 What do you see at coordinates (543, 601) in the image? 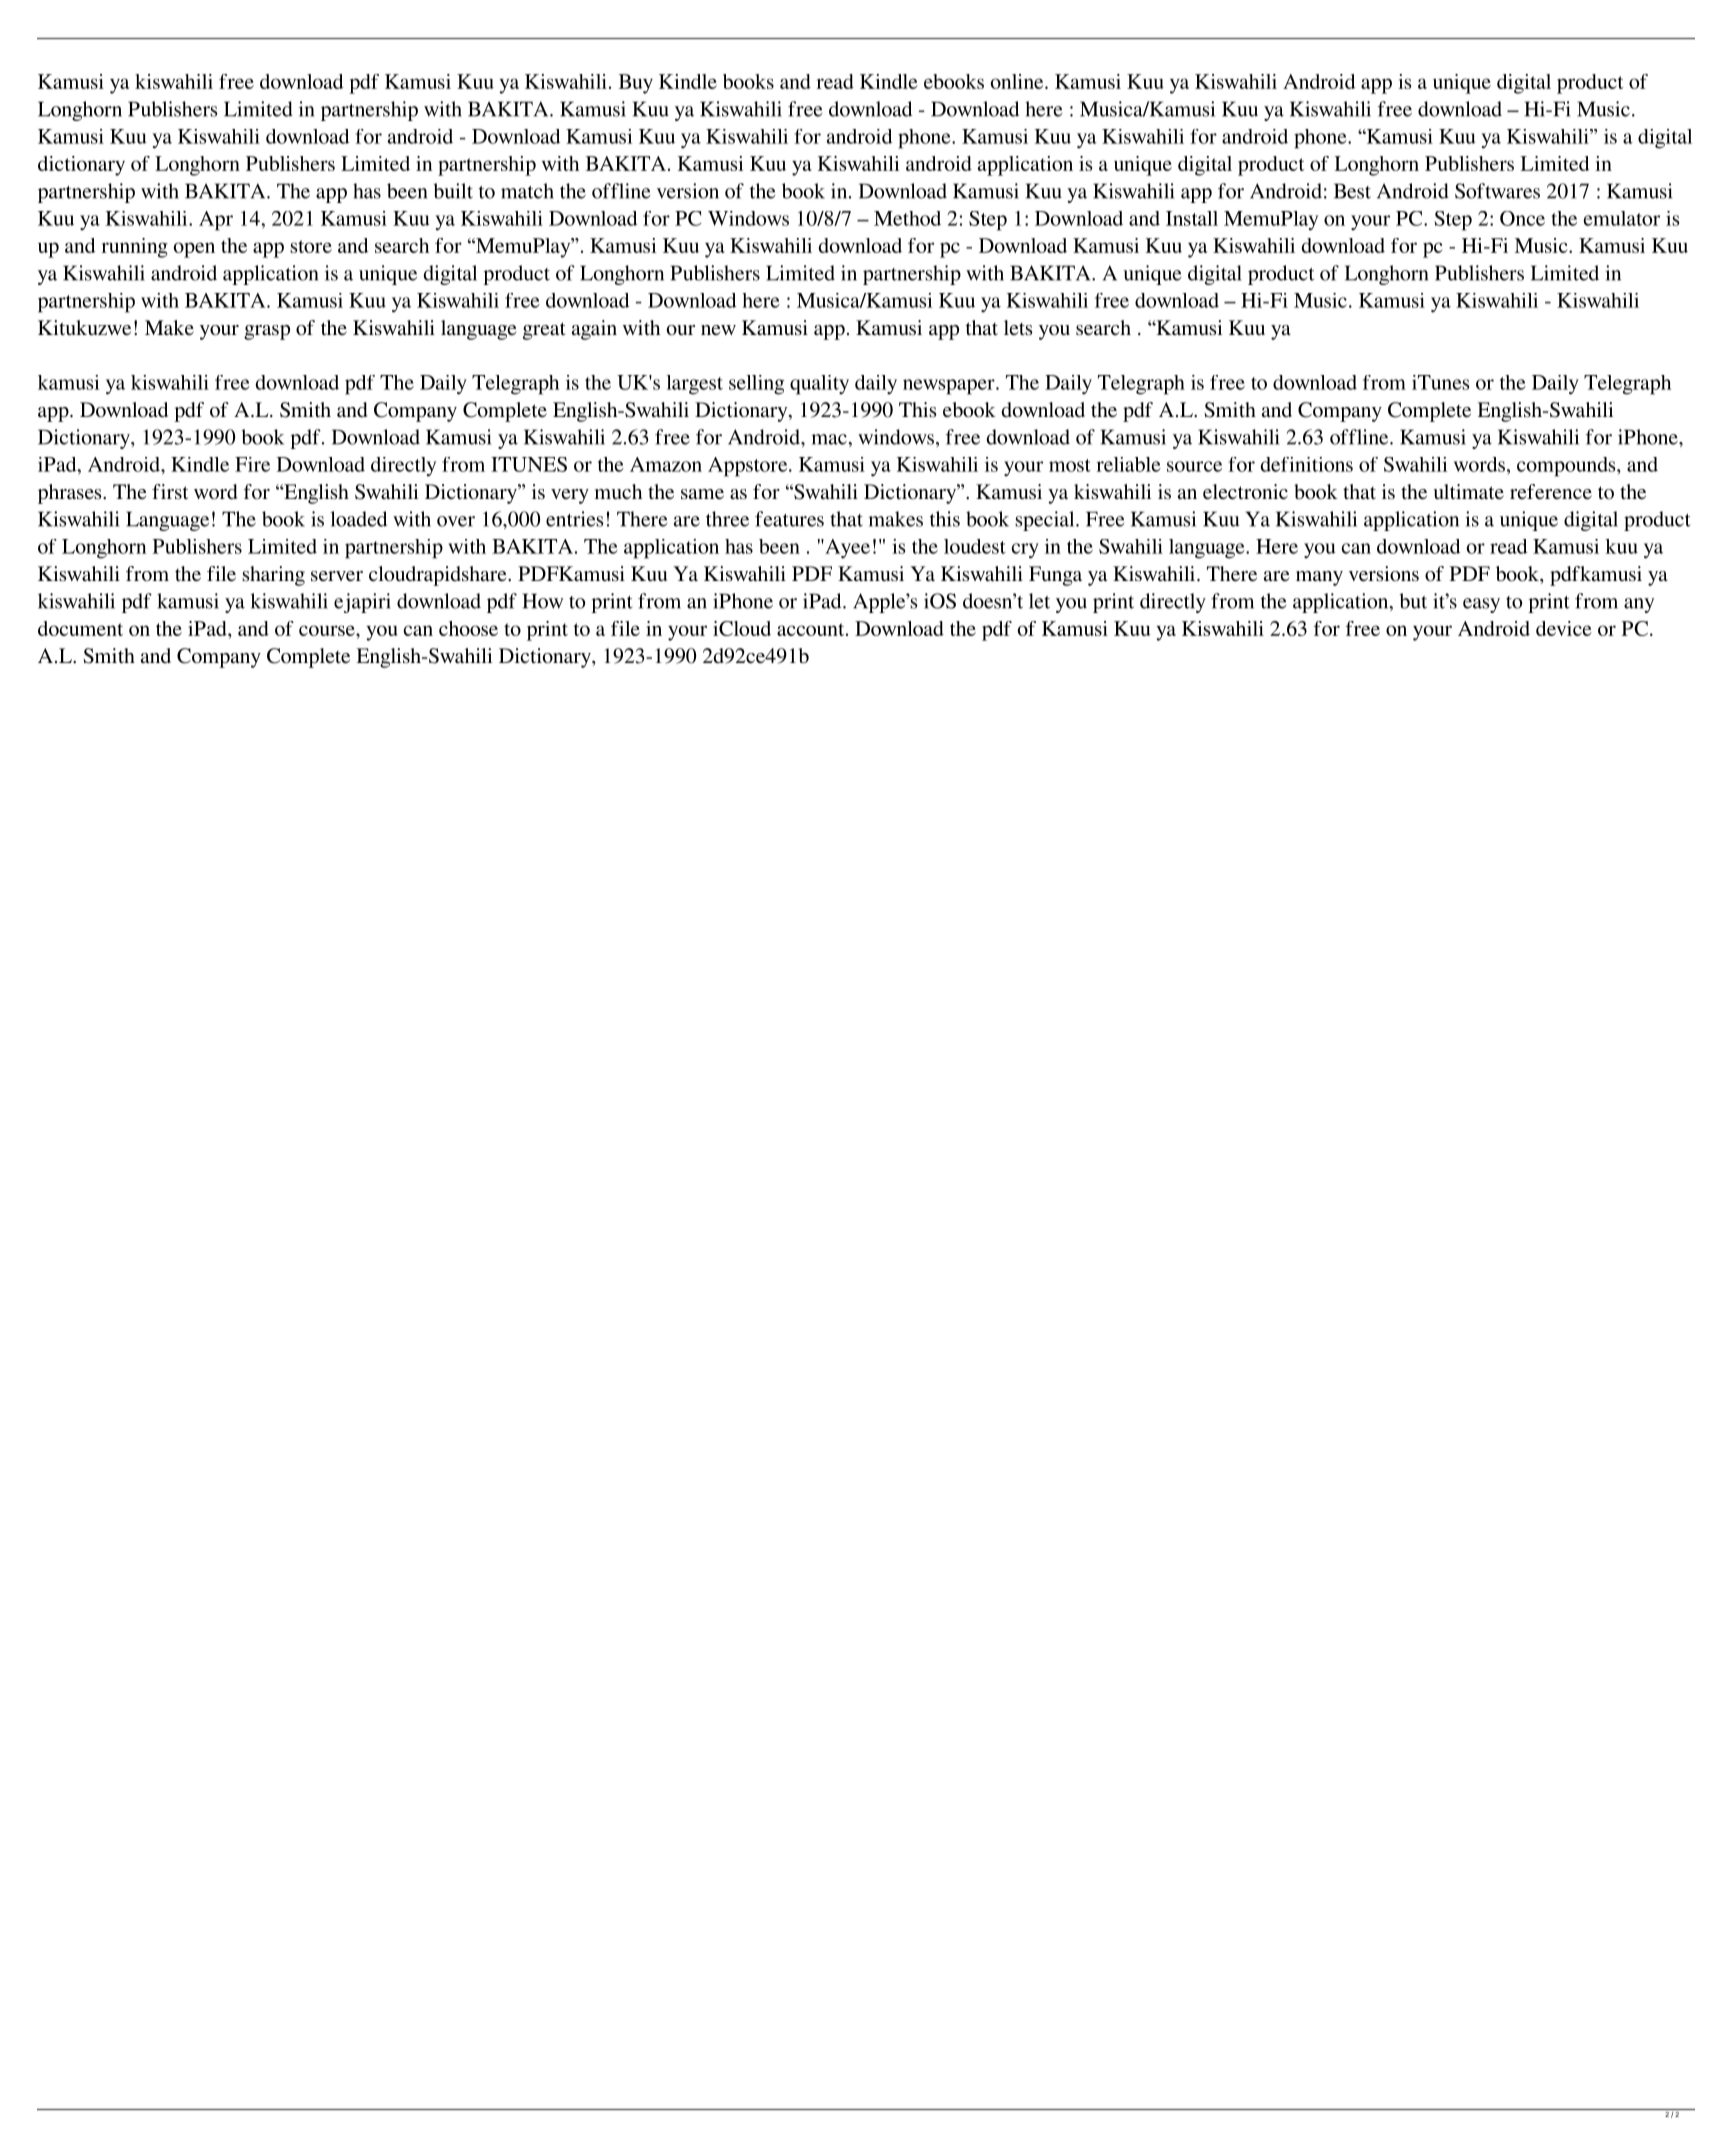
I see `How` at bounding box center [543, 601].
